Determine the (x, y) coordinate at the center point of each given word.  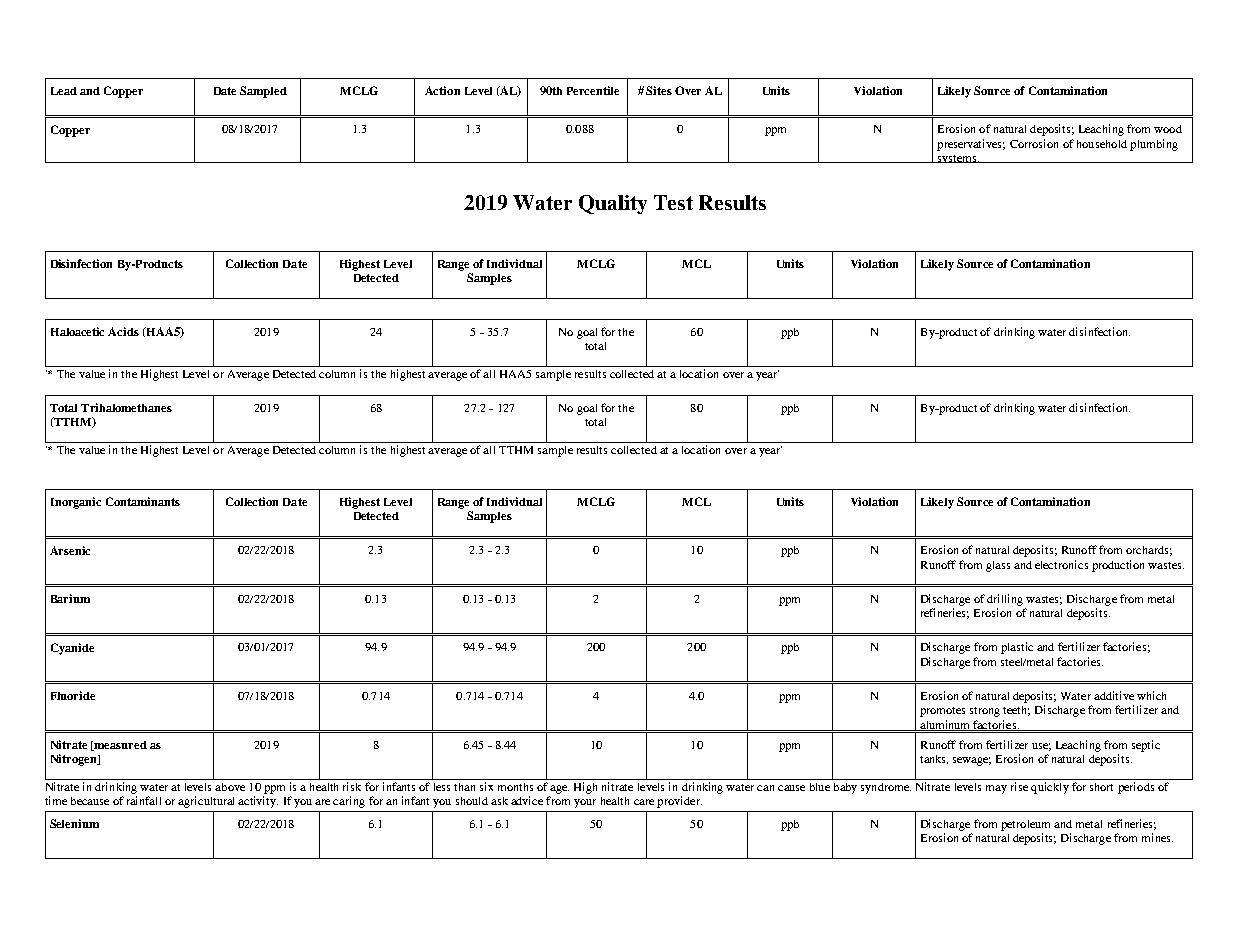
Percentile (593, 90)
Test (673, 202)
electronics (1061, 564)
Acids (123, 331)
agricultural (206, 802)
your (585, 803)
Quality (613, 204)
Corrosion (1034, 143)
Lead (64, 91)
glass (998, 566)
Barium (70, 598)
